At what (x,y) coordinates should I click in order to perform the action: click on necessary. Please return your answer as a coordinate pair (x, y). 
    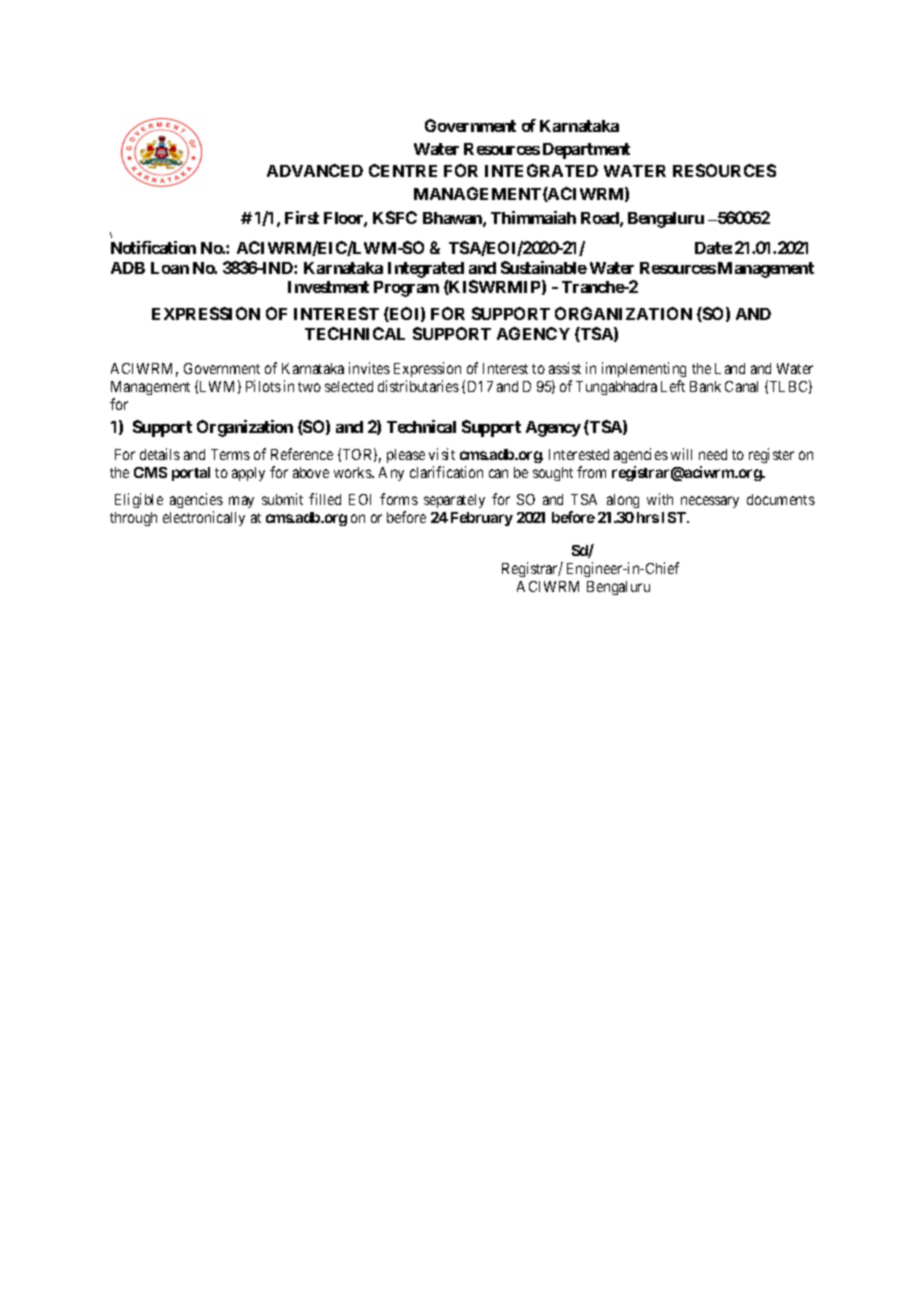
    Looking at the image, I should click on (710, 502).
